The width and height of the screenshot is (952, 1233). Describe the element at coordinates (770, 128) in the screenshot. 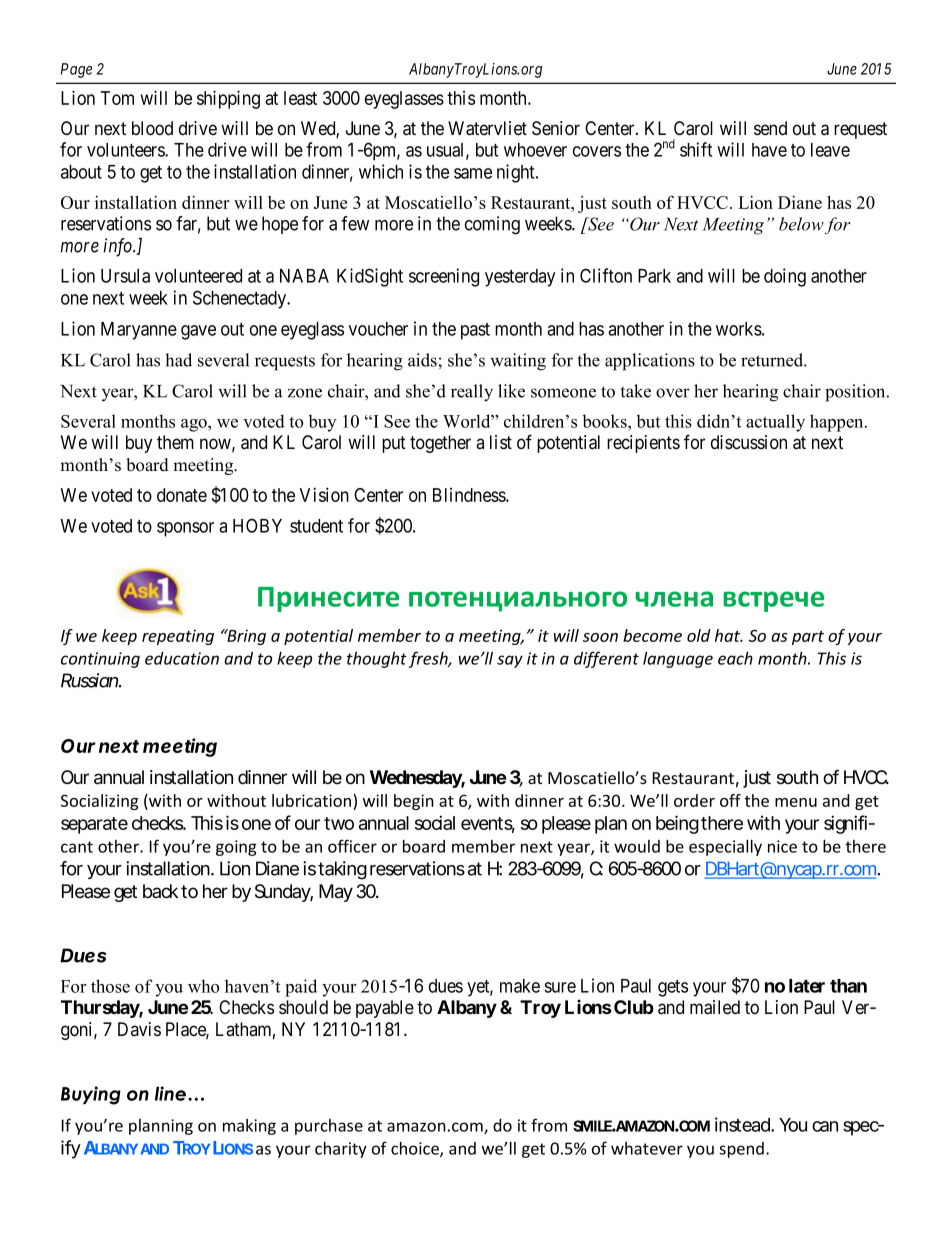

I see `send` at that location.
